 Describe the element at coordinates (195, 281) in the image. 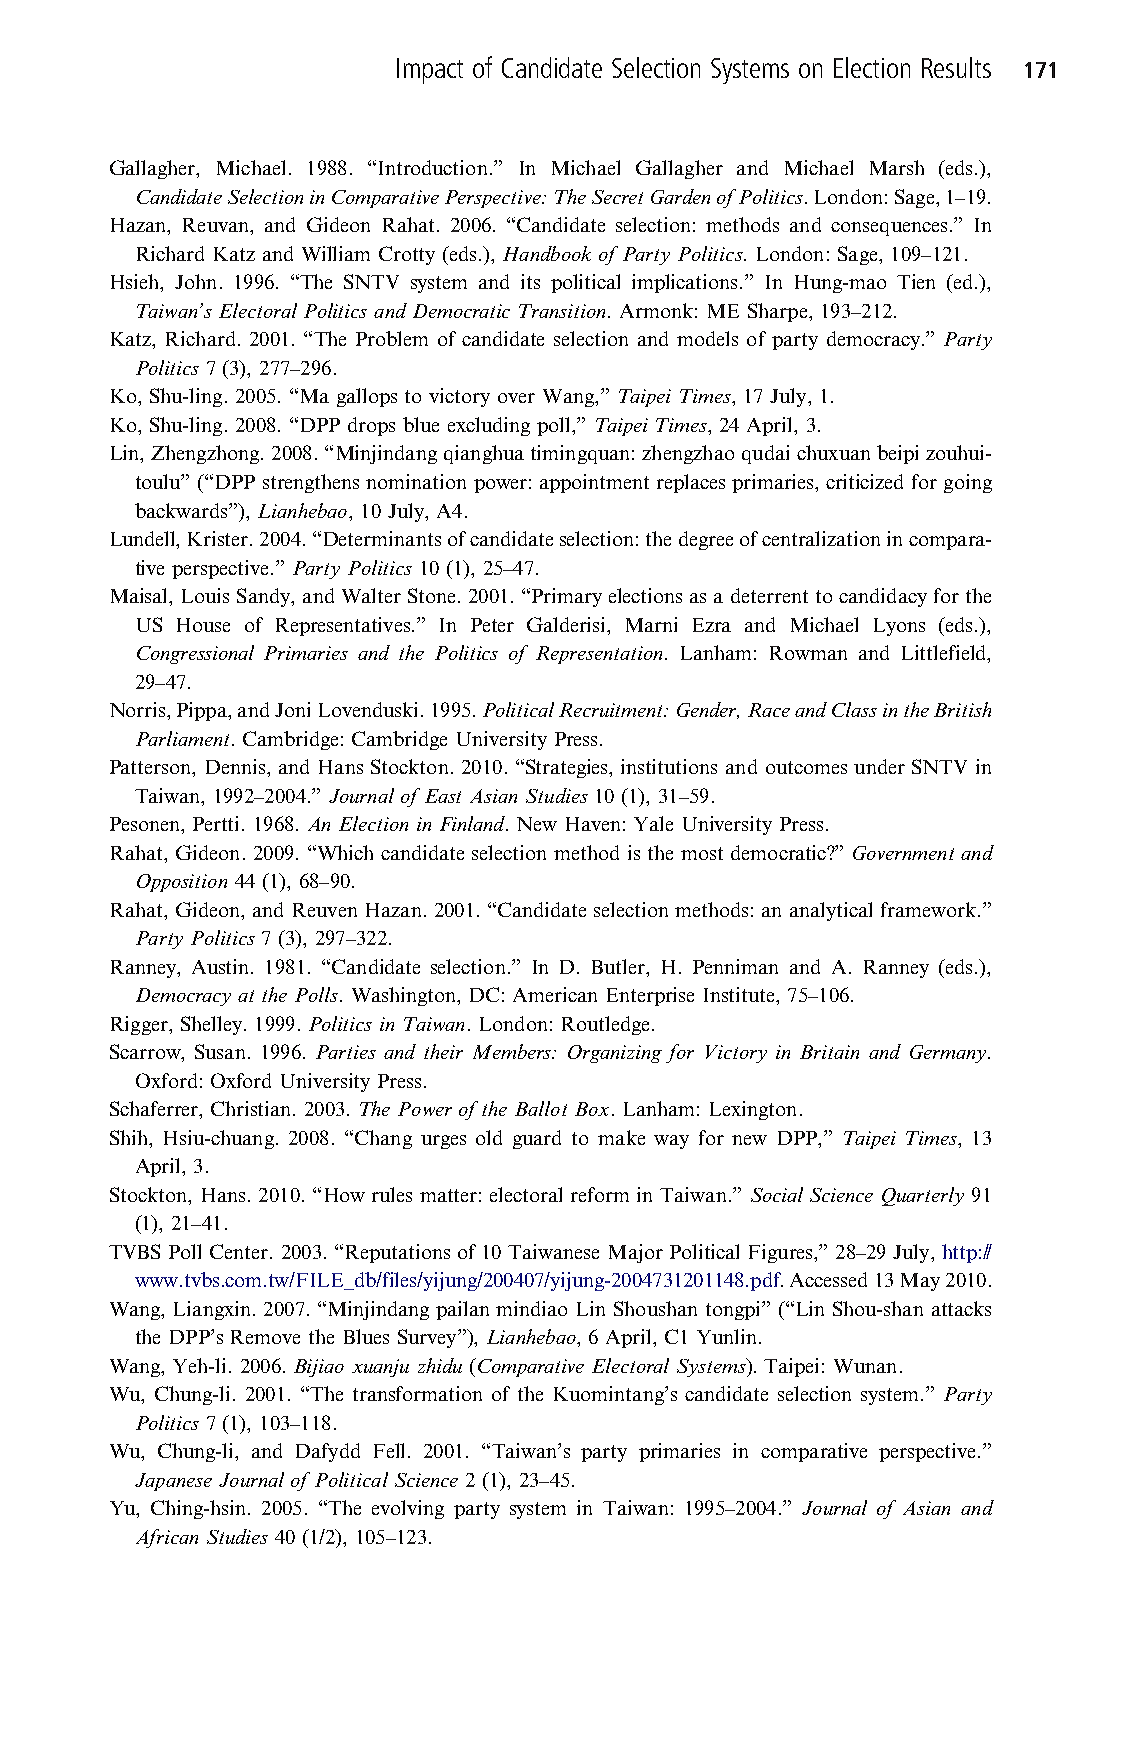

I see `John` at that location.
